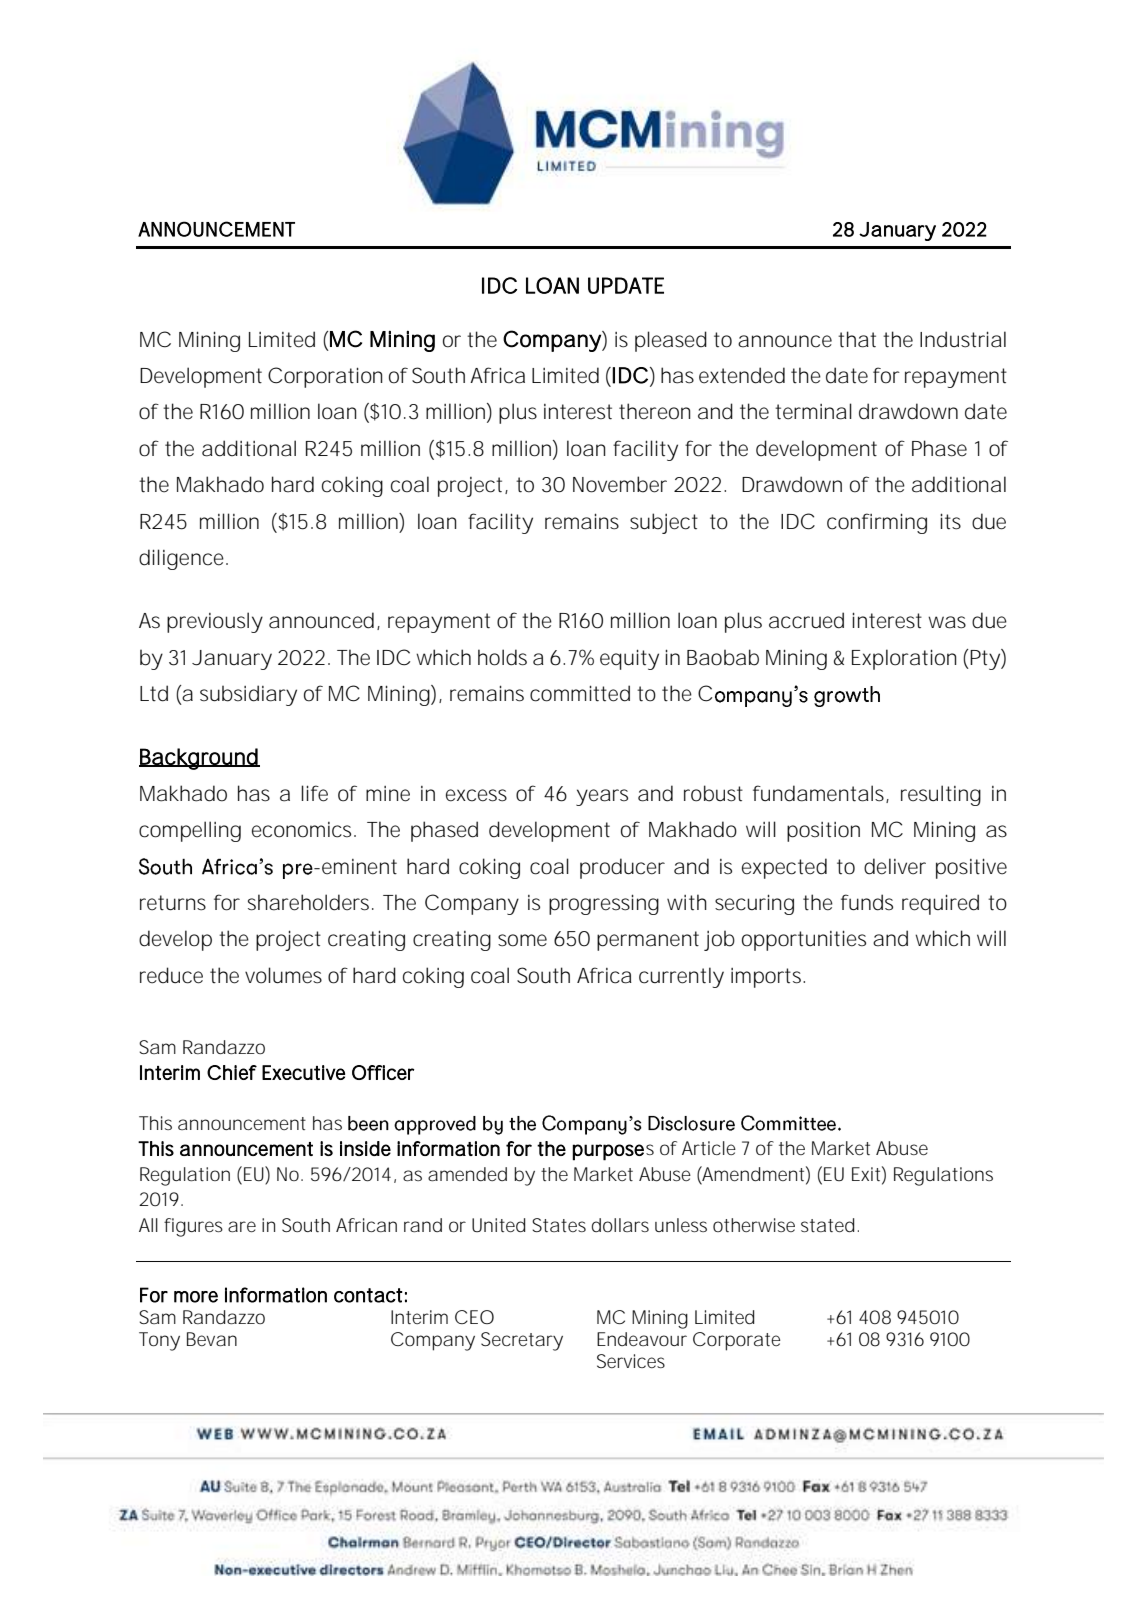 The image size is (1146, 1622). What do you see at coordinates (895, 866) in the screenshot?
I see `deliver` at bounding box center [895, 866].
